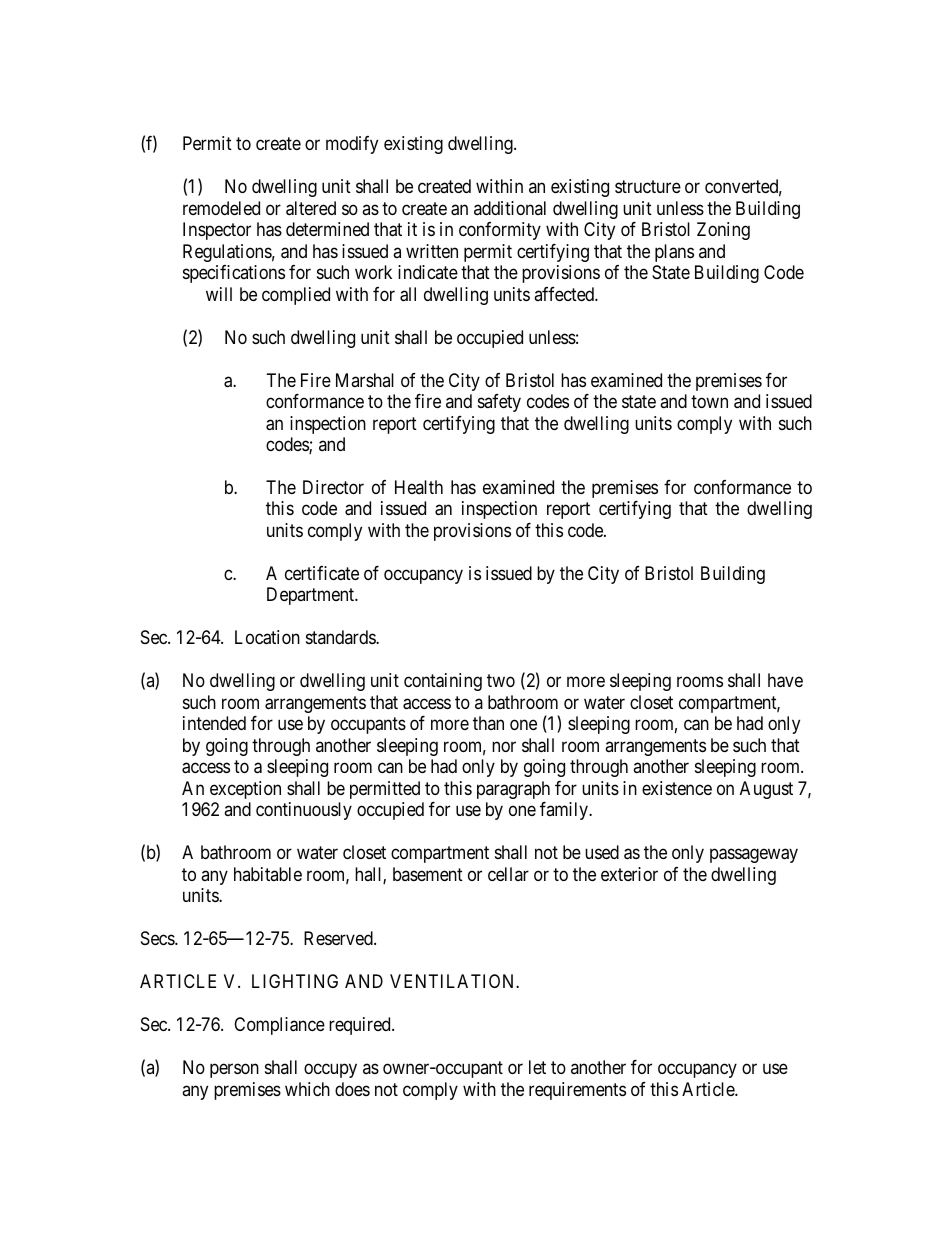 The height and width of the page is (1233, 952). I want to click on Director, so click(333, 487).
